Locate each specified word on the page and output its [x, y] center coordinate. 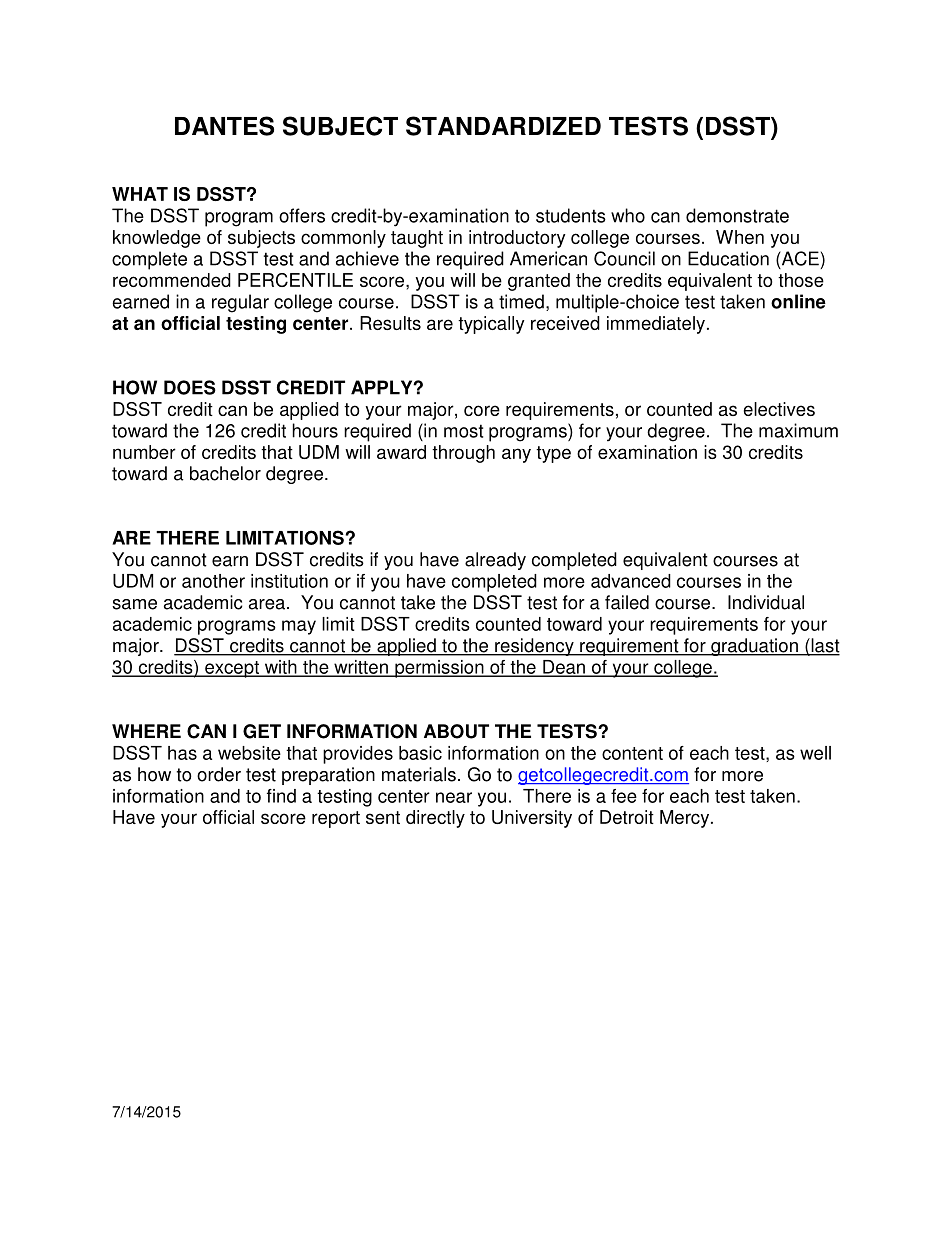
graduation [754, 647]
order [219, 774]
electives [779, 409]
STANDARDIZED [503, 126]
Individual [766, 602]
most [463, 431]
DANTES [224, 126]
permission [439, 669]
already [495, 561]
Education [728, 258]
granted [539, 282]
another [213, 581]
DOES [190, 387]
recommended [172, 280]
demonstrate [737, 215]
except [232, 669]
